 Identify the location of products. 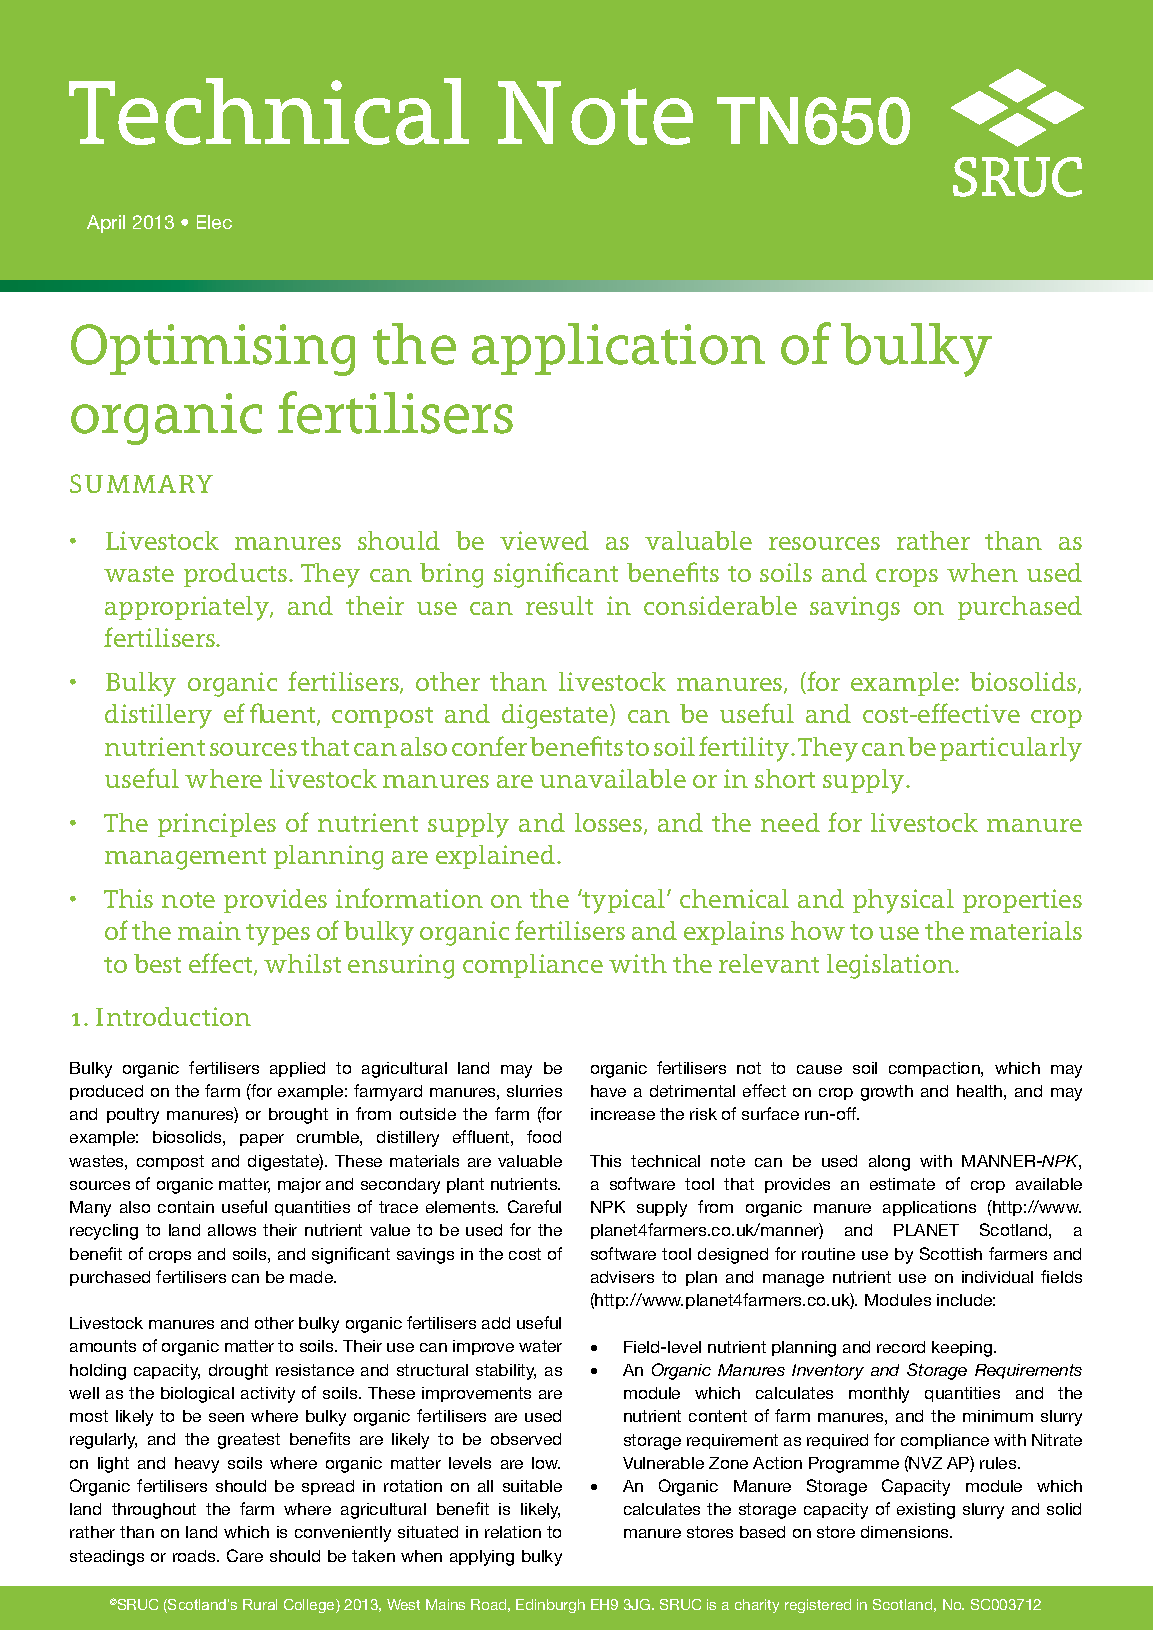
(235, 575).
